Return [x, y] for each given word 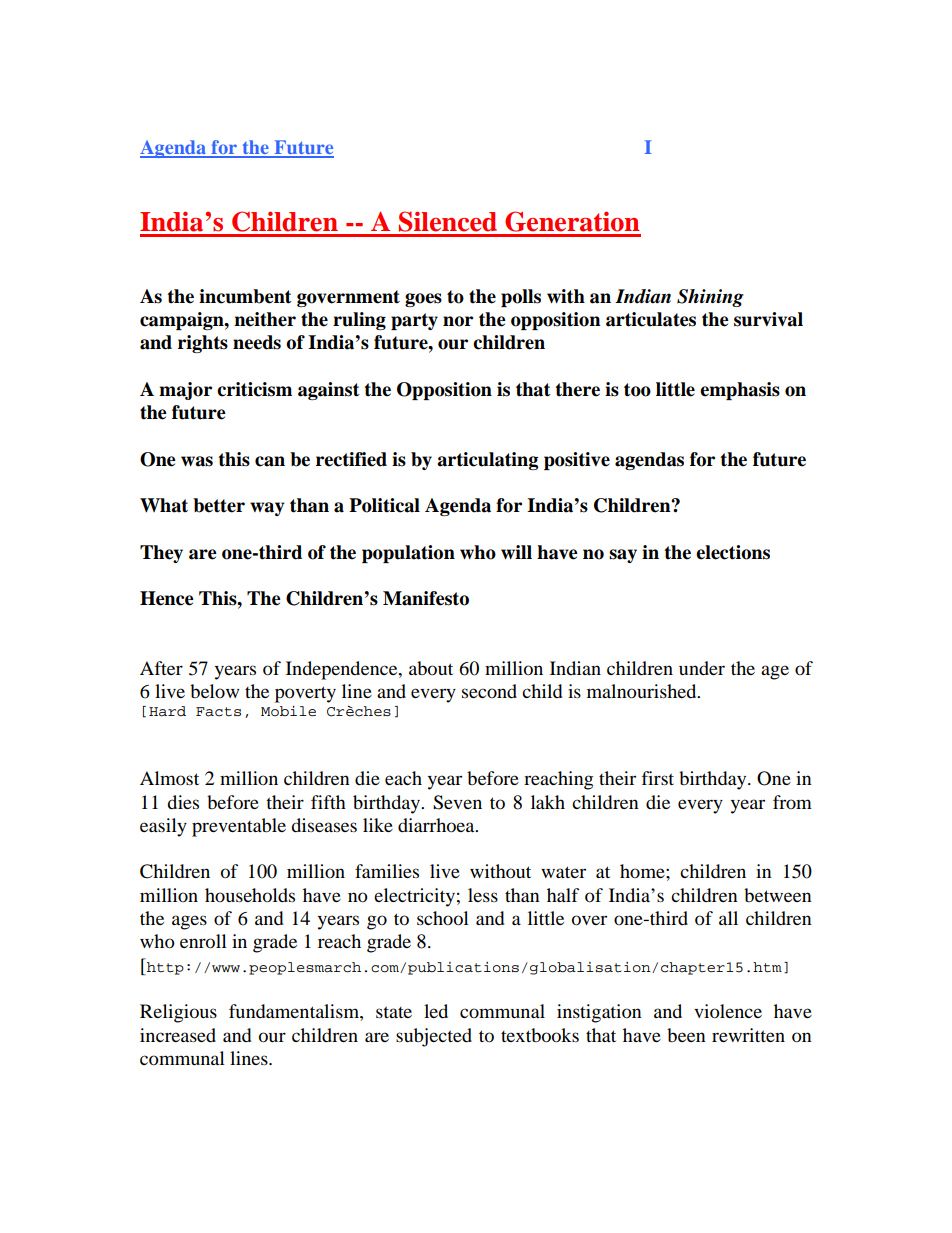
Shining [710, 298]
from [792, 802]
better [219, 505]
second [489, 691]
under [702, 668]
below [214, 691]
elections [733, 552]
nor [458, 321]
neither [265, 319]
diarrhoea [437, 825]
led [436, 1011]
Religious [178, 1013]
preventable [239, 827]
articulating [487, 461]
